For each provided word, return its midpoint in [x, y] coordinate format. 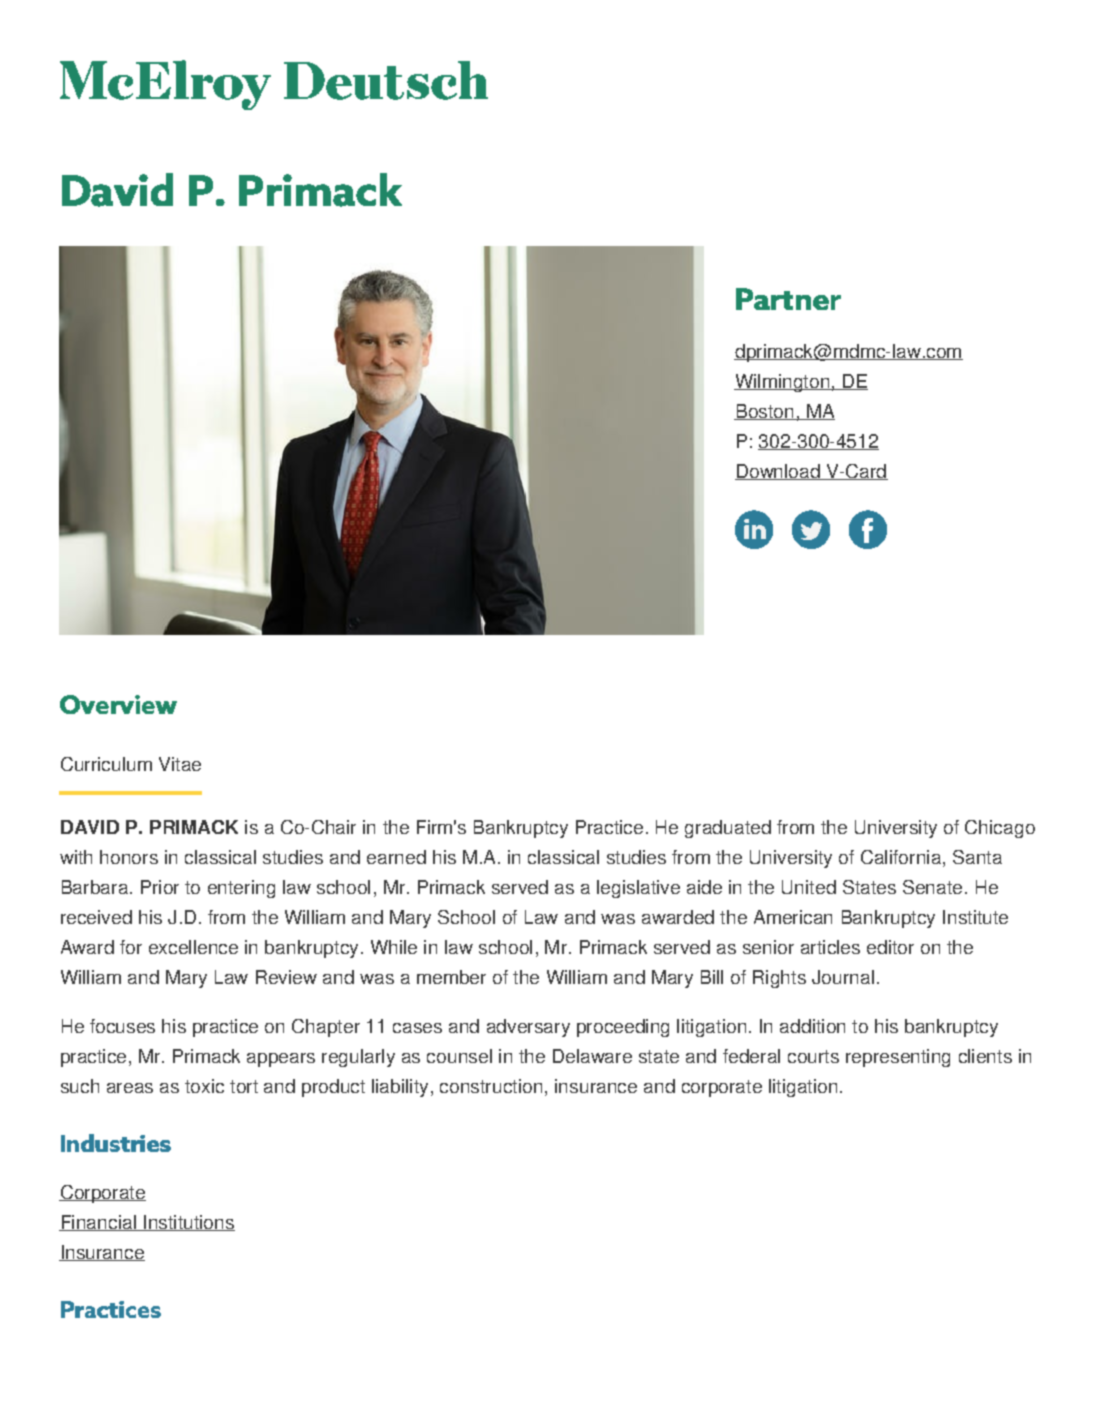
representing [898, 1058]
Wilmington [782, 383]
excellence [193, 947]
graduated [728, 829]
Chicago [1000, 829]
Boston [765, 412]
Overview [118, 704]
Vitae [180, 764]
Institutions [188, 1223]
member [451, 977]
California [901, 857]
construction [491, 1086]
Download [778, 472]
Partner [788, 299]
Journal [843, 977]
